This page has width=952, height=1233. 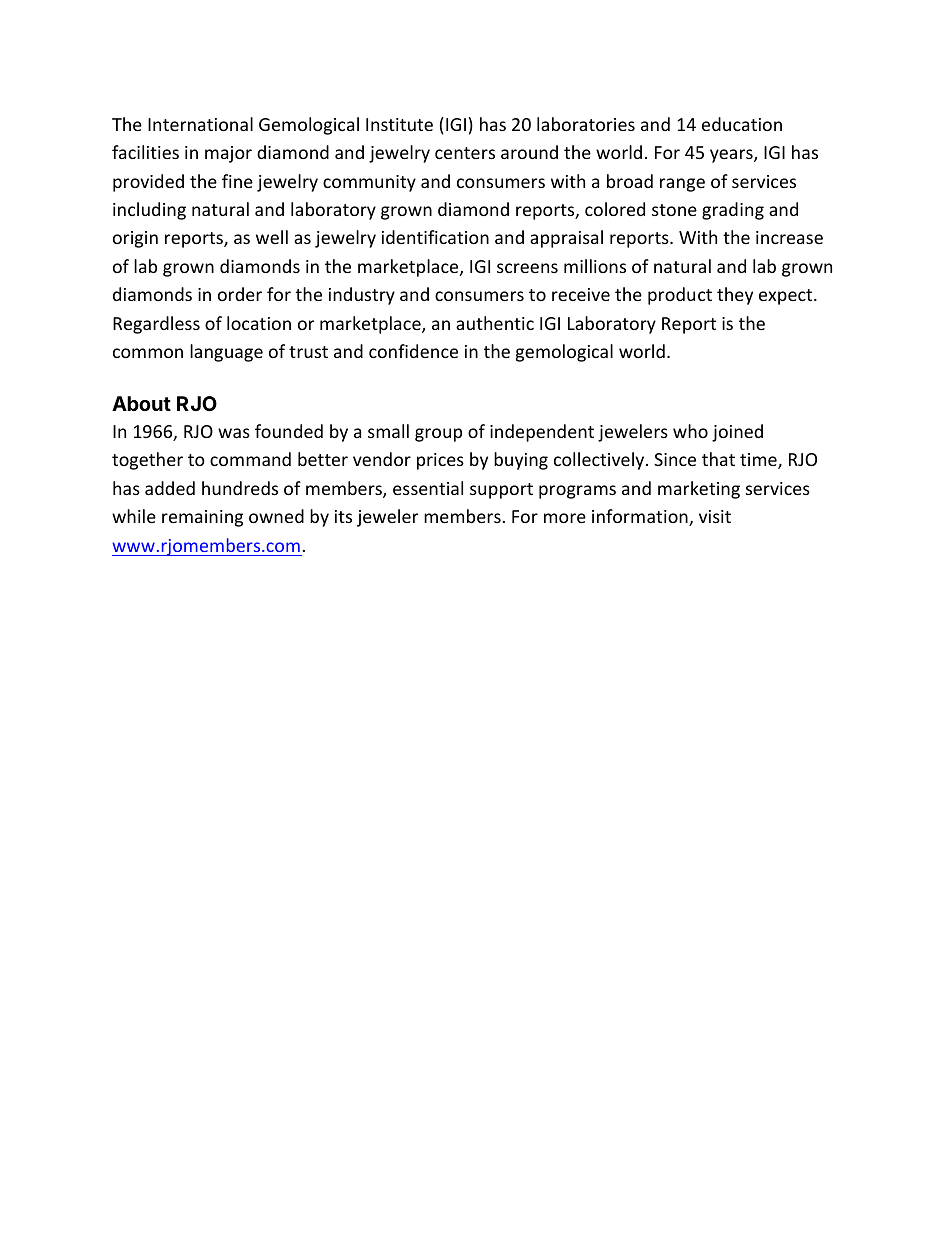 What do you see at coordinates (735, 296) in the page?
I see `they` at bounding box center [735, 296].
